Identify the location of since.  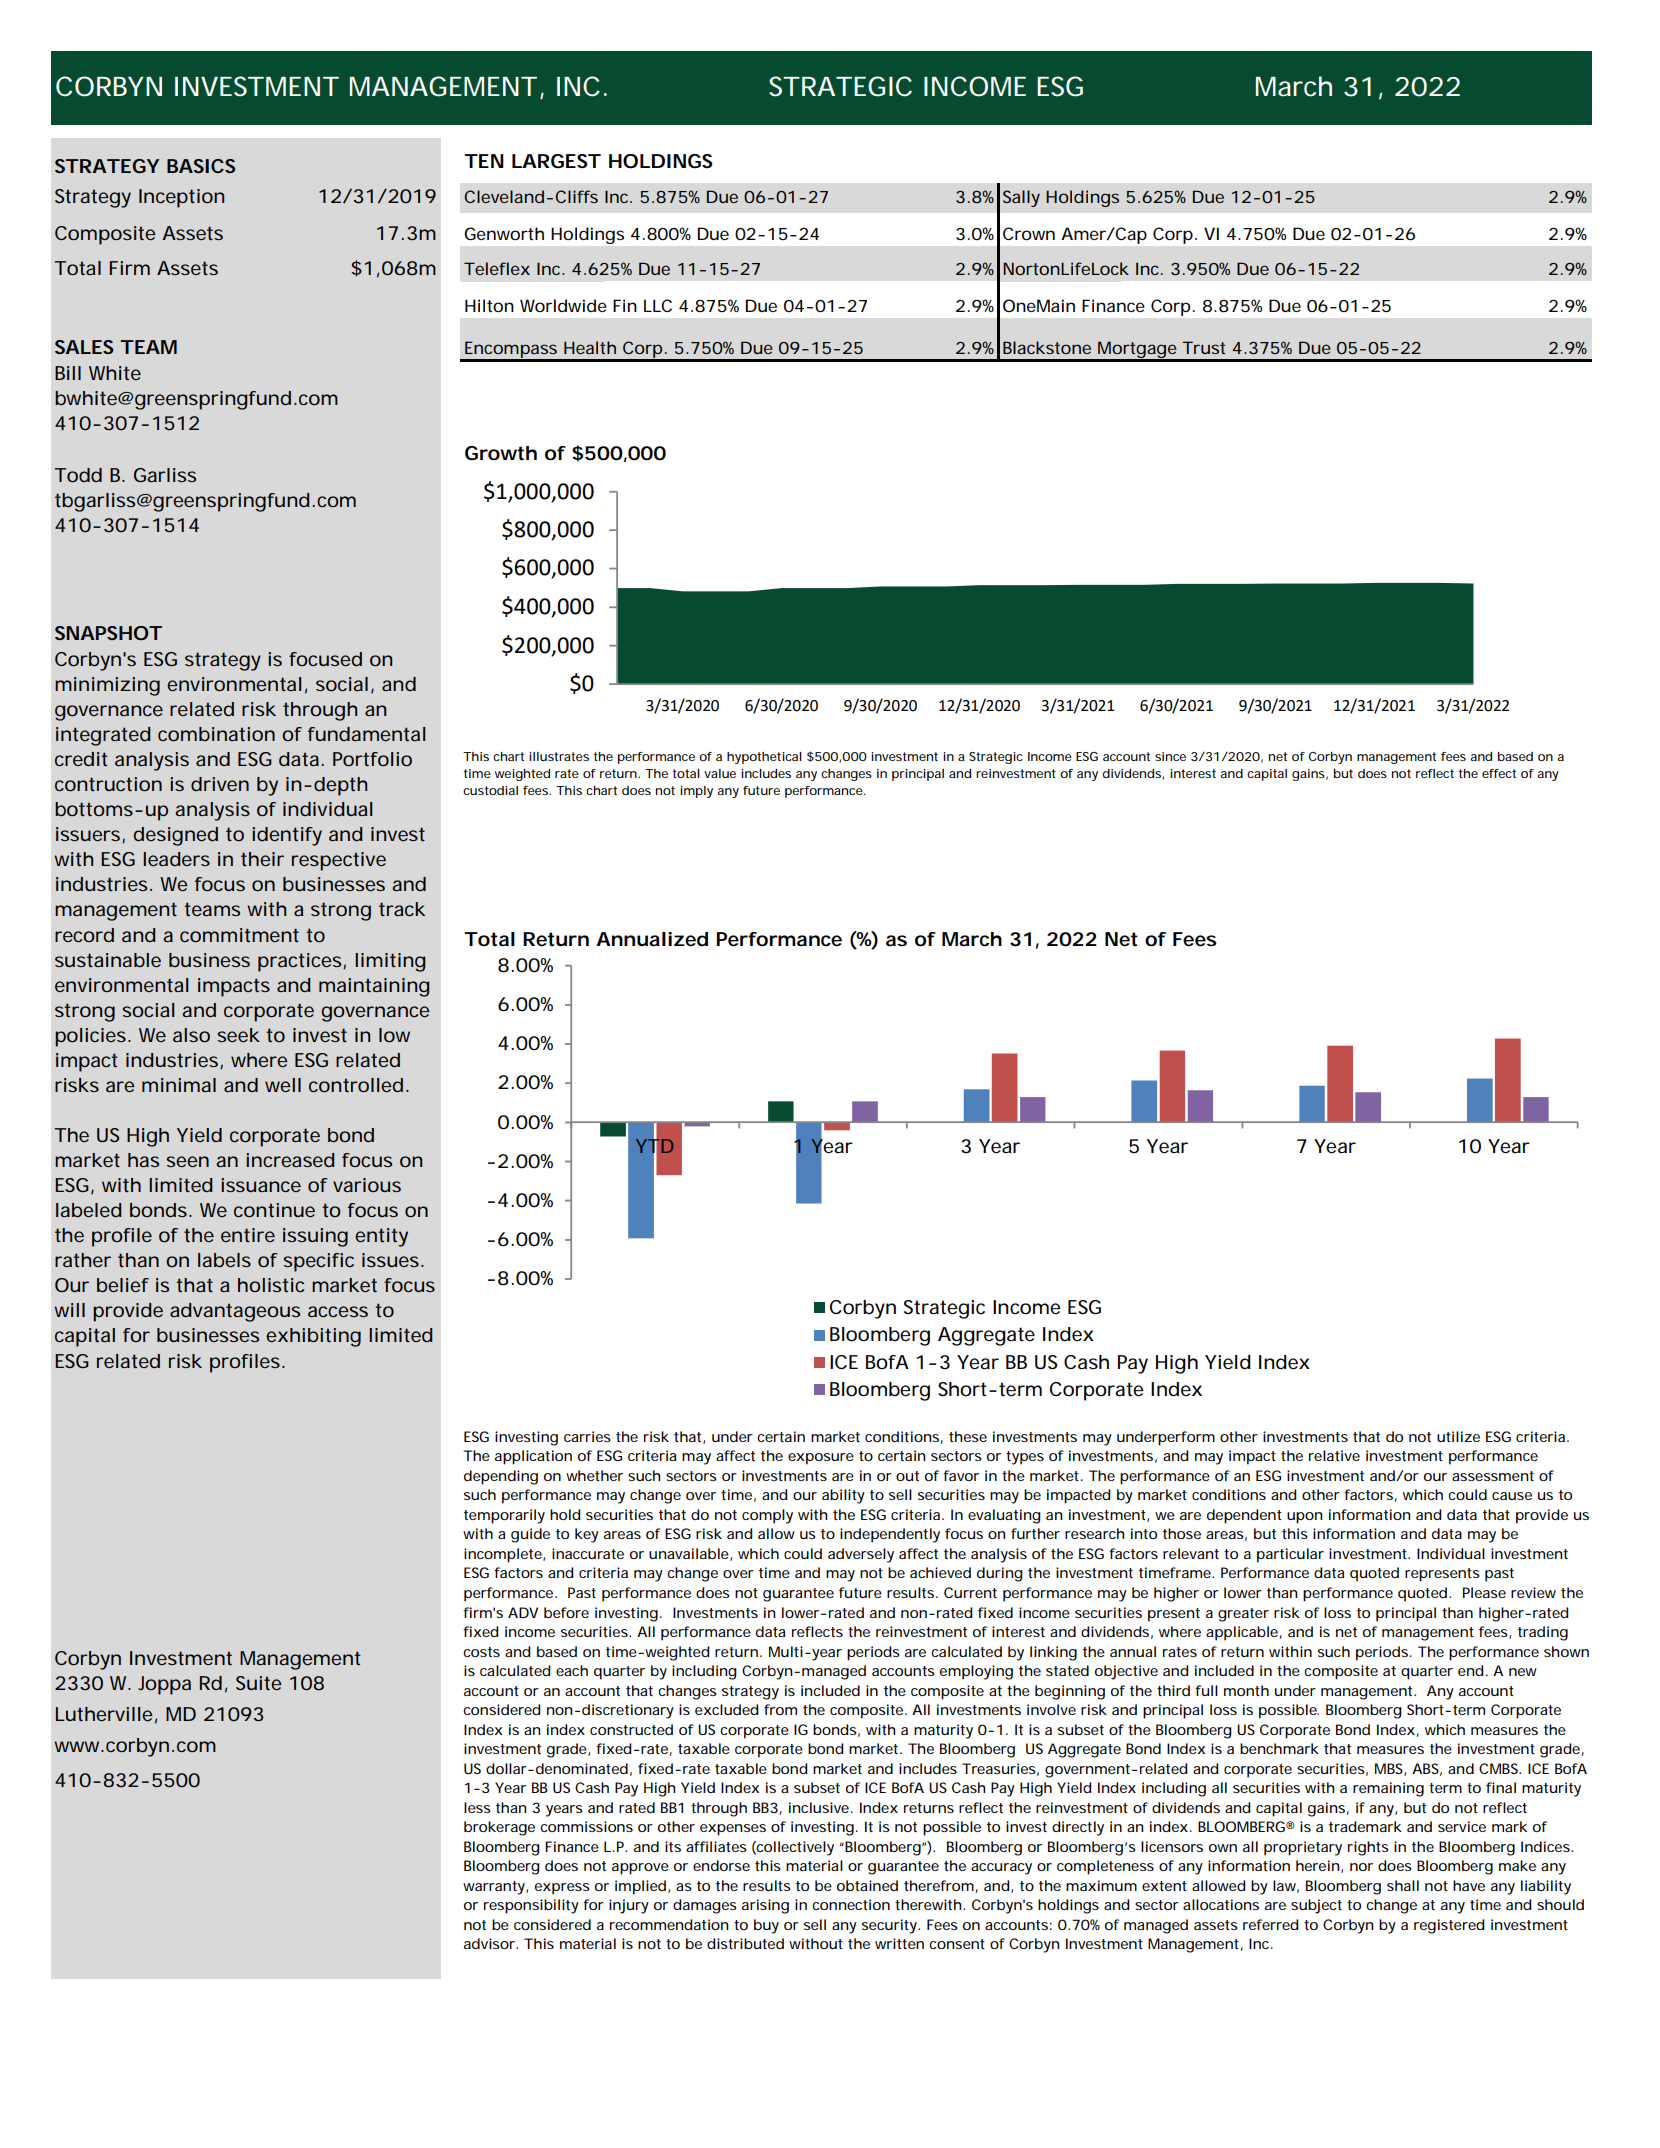
(1170, 756).
